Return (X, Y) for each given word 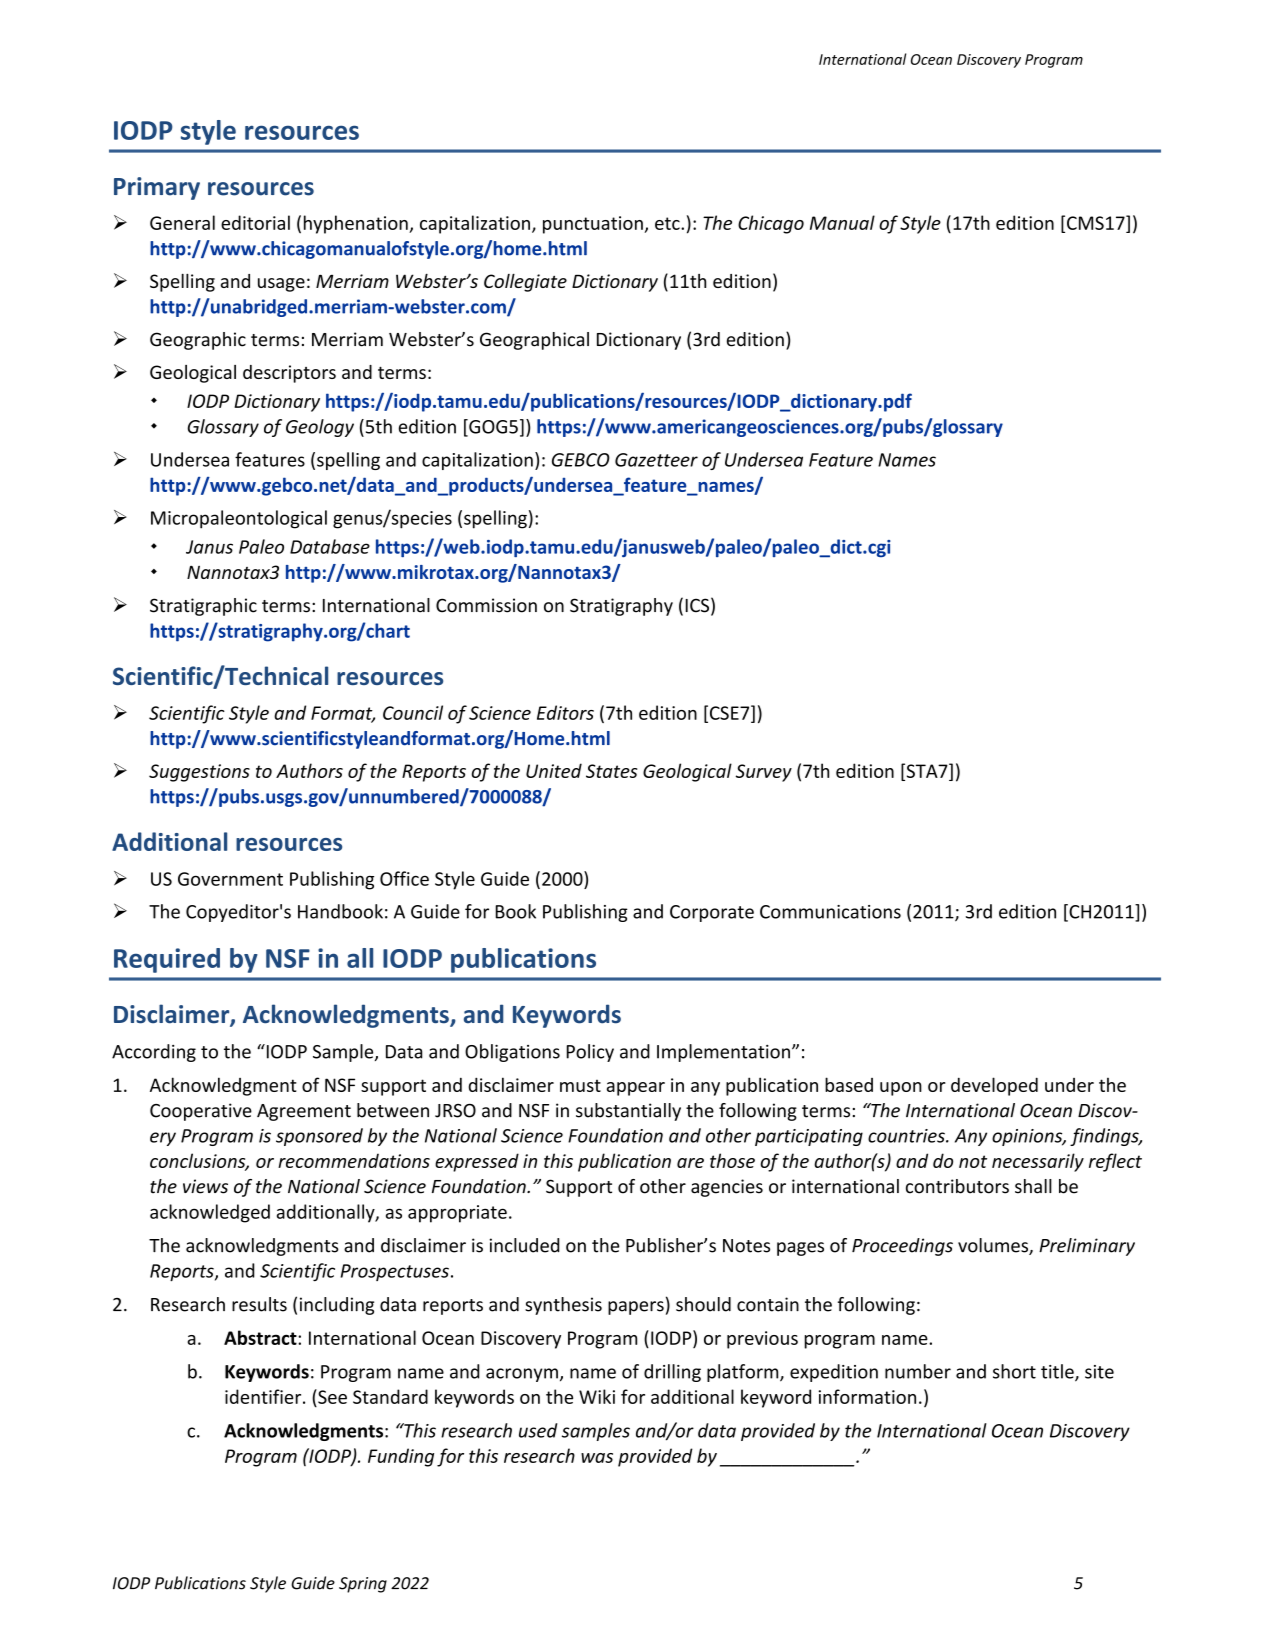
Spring (363, 1585)
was (597, 1458)
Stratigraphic (203, 607)
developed (994, 1086)
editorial (255, 222)
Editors (565, 712)
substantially (628, 1112)
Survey (764, 773)
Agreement (304, 1112)
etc (668, 223)
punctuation (594, 225)
